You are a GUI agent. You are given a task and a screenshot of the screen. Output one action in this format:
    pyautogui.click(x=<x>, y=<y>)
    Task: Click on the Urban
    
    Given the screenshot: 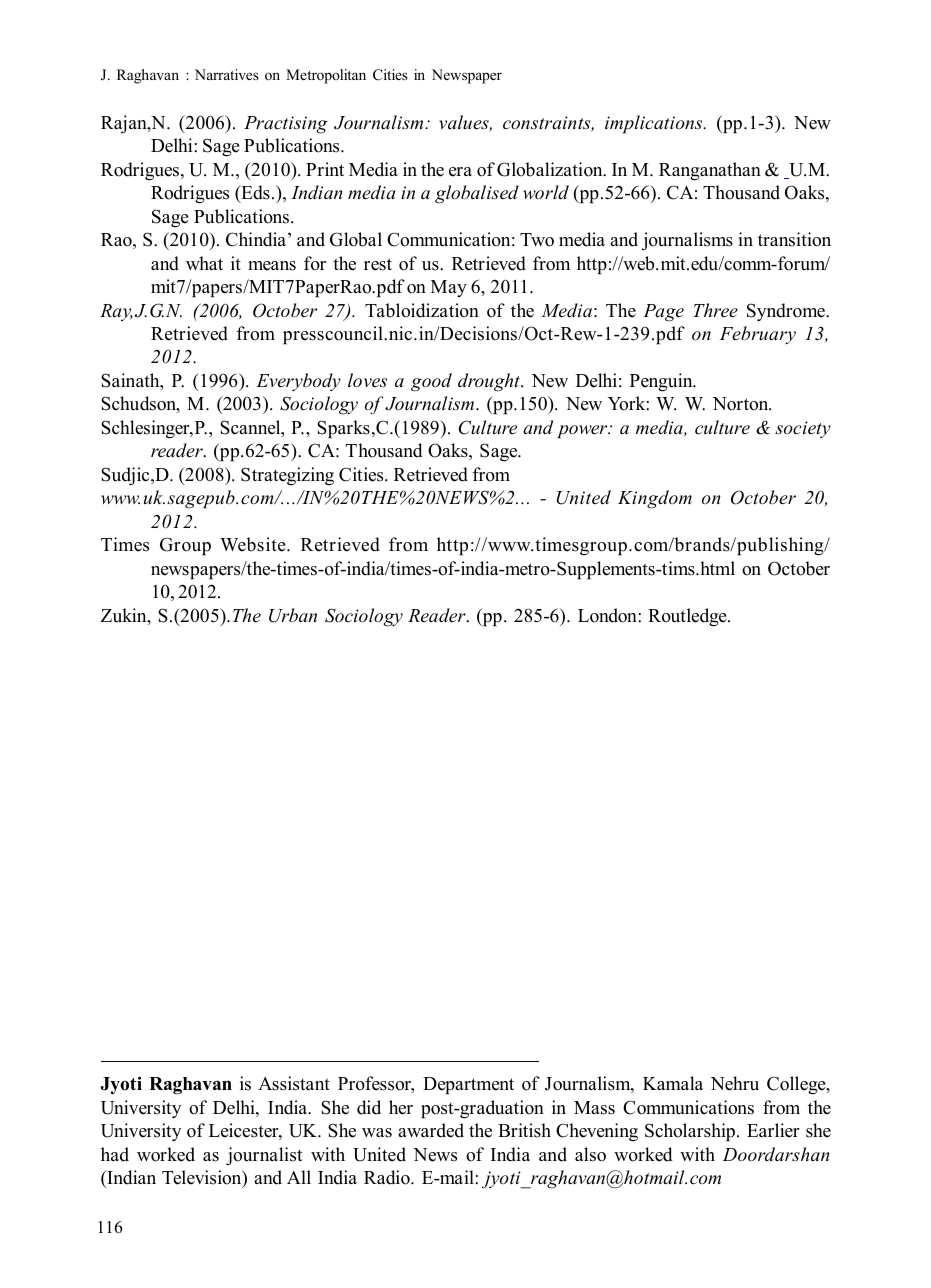 What is the action you would take?
    pyautogui.click(x=293, y=615)
